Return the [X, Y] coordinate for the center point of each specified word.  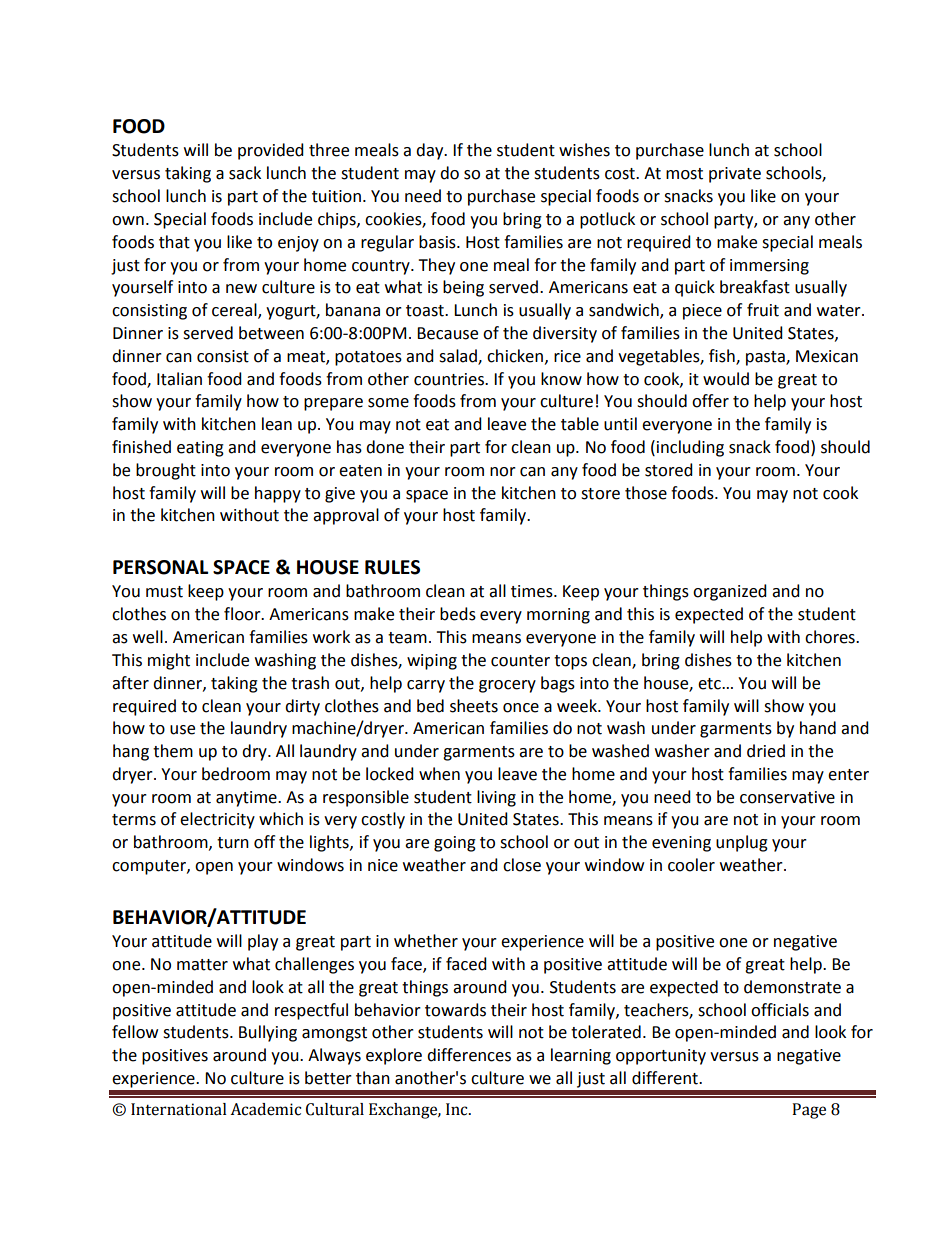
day [431, 151]
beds [458, 614]
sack [245, 173]
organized [730, 592]
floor [243, 614]
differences [469, 1055]
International [179, 1109]
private [735, 175]
